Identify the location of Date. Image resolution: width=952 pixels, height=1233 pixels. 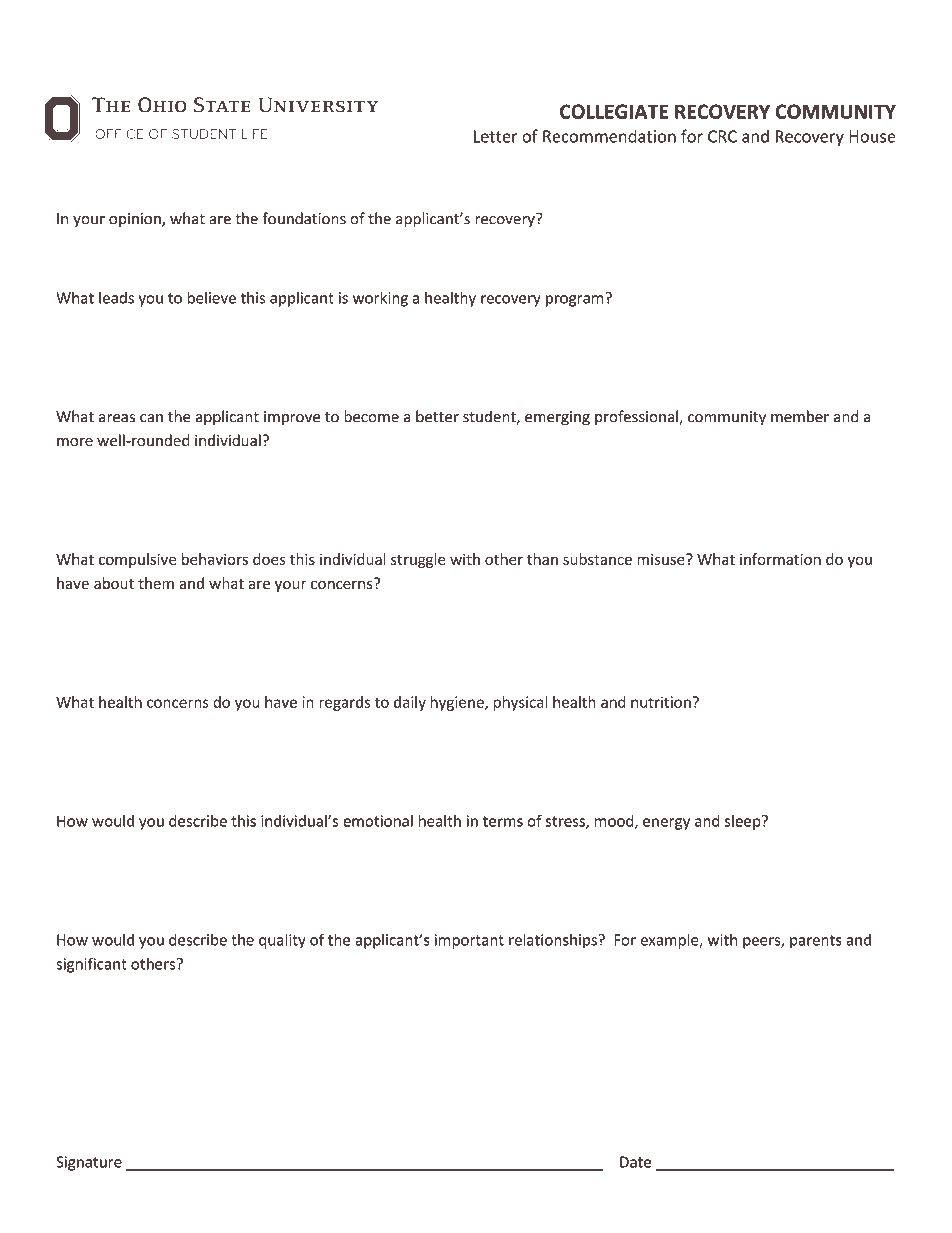
(635, 1162).
